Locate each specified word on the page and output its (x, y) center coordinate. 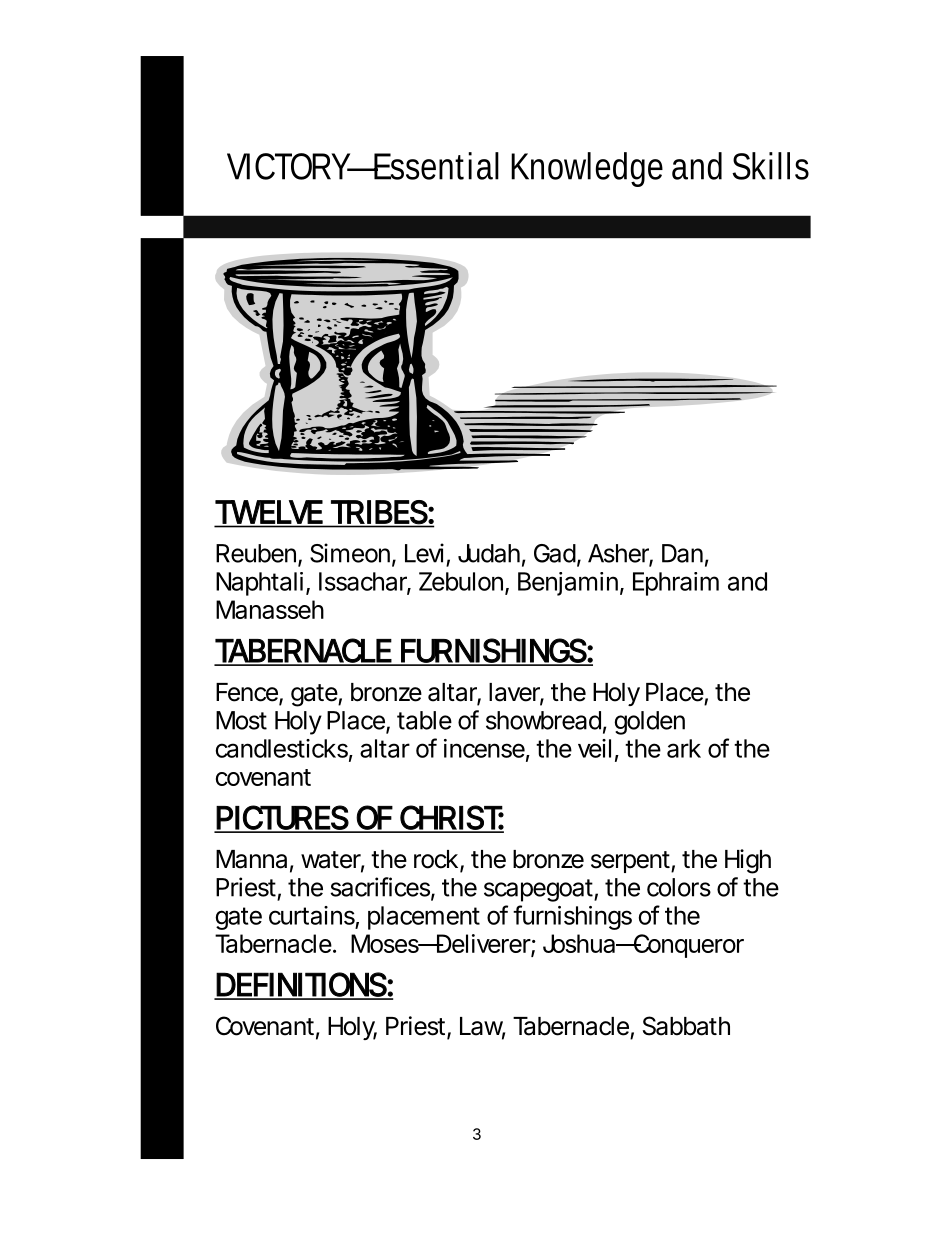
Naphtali (259, 584)
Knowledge (587, 169)
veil (594, 748)
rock (436, 859)
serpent (631, 862)
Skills (770, 166)
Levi (424, 553)
